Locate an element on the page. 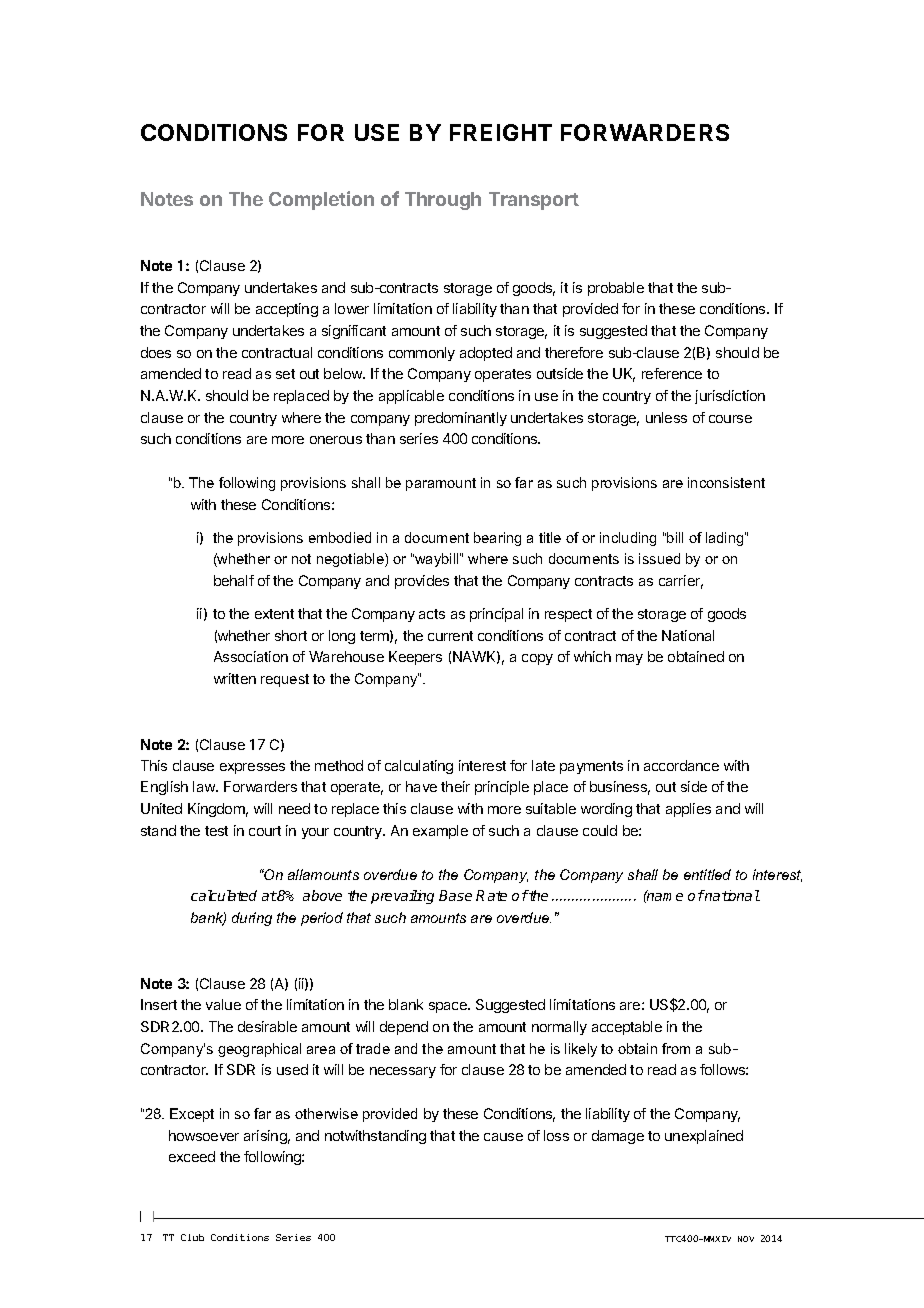 This document has height=1308, width=924. written is located at coordinates (235, 678).
